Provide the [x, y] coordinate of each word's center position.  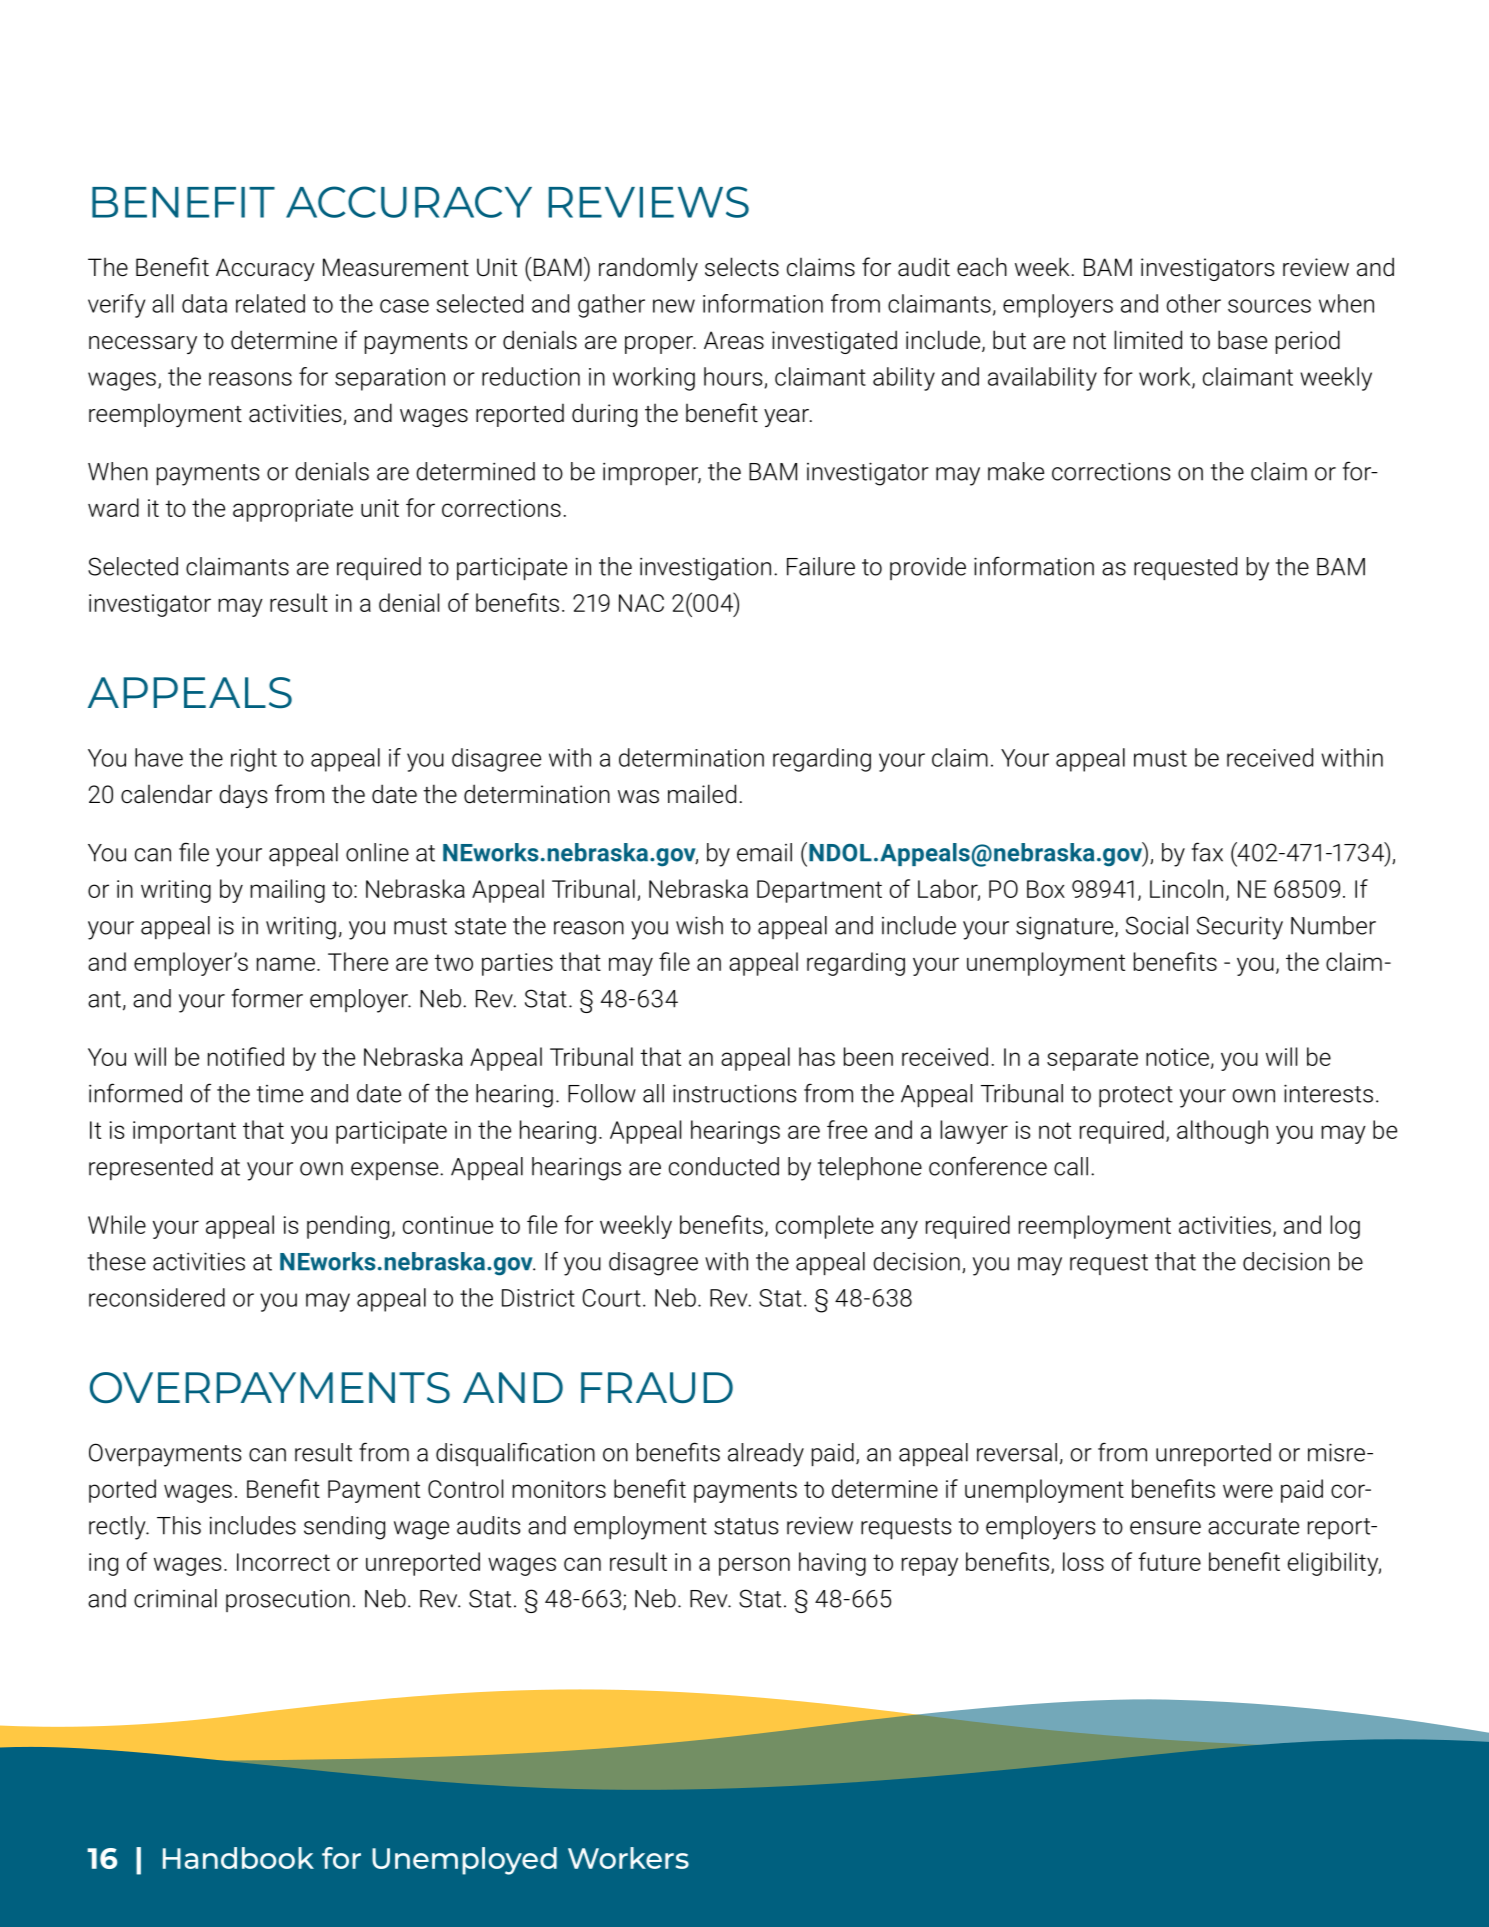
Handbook [238, 1858]
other [1194, 303]
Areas [734, 340]
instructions [734, 1093]
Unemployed [464, 1861]
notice [1177, 1057]
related [270, 303]
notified [246, 1056]
